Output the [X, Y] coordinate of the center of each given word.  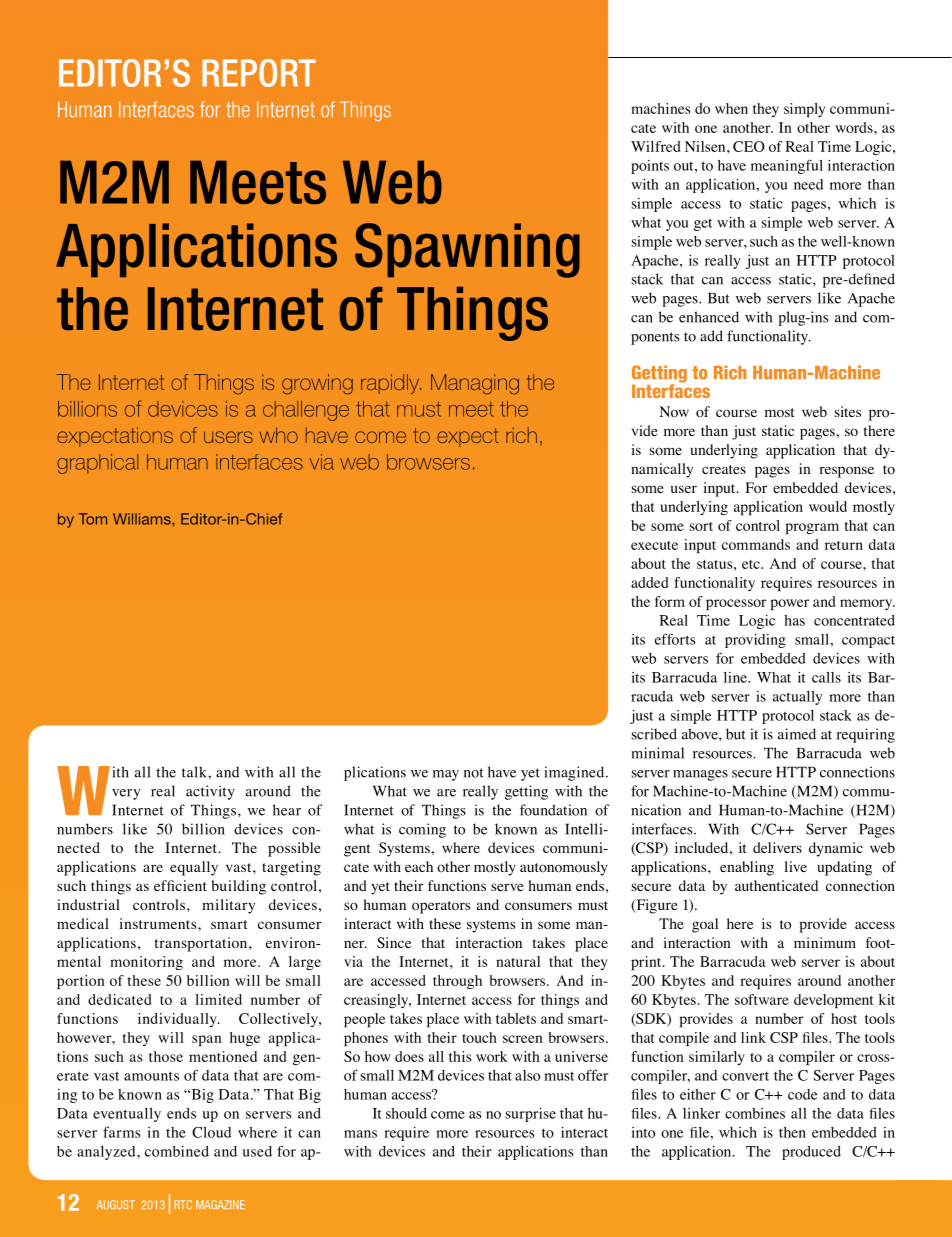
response [846, 472]
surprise [531, 1115]
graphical [97, 464]
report [259, 73]
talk [195, 772]
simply [804, 110]
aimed [797, 734]
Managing [475, 384]
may [446, 775]
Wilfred [655, 146]
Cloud [211, 1132]
